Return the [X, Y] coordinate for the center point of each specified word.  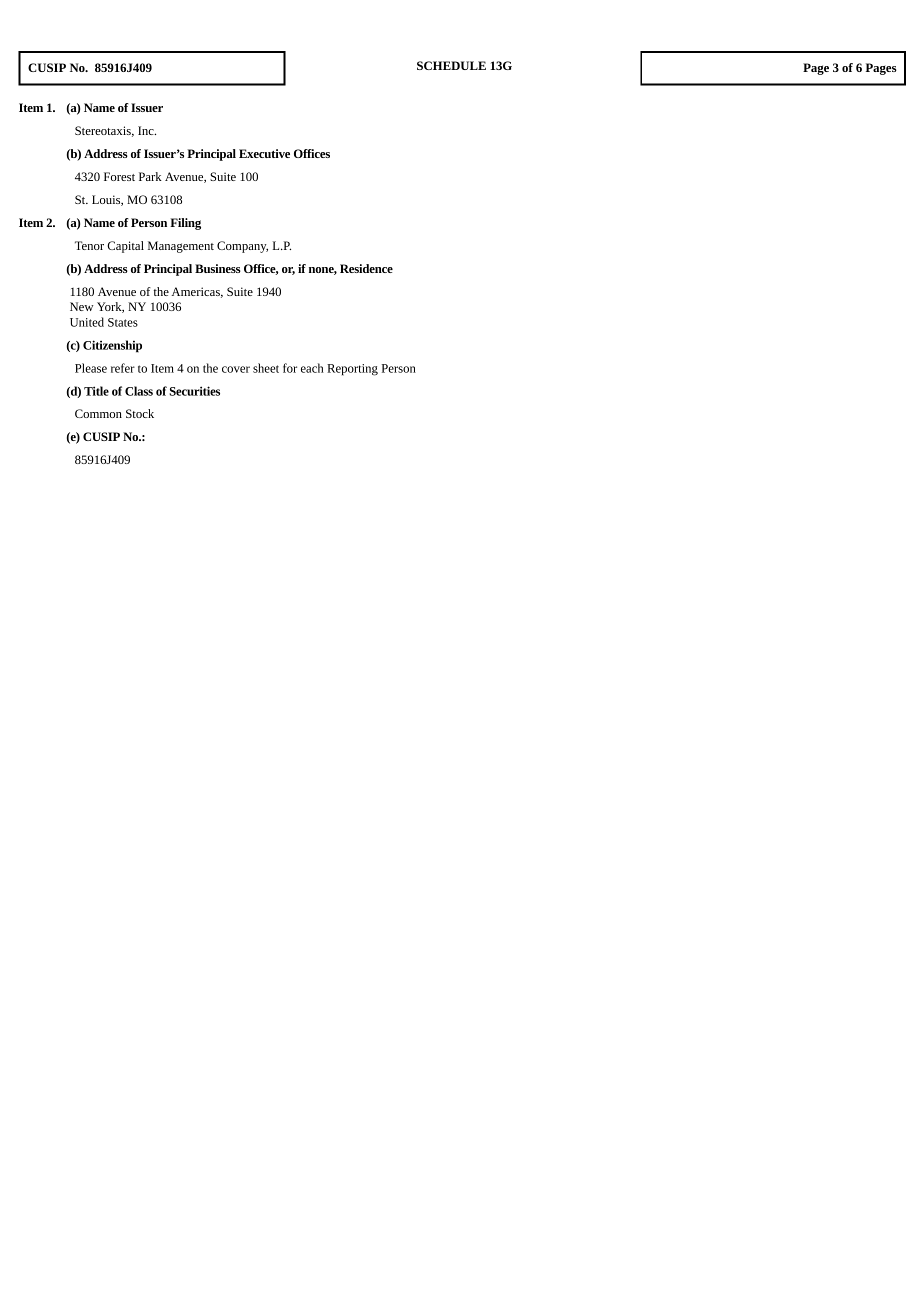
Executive [264, 153]
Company [242, 247]
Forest [119, 176]
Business [218, 268]
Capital [125, 247]
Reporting [352, 370]
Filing [185, 224]
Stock [140, 413]
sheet [266, 368]
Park [150, 176]
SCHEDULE [451, 65]
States [123, 322]
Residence [366, 268]
